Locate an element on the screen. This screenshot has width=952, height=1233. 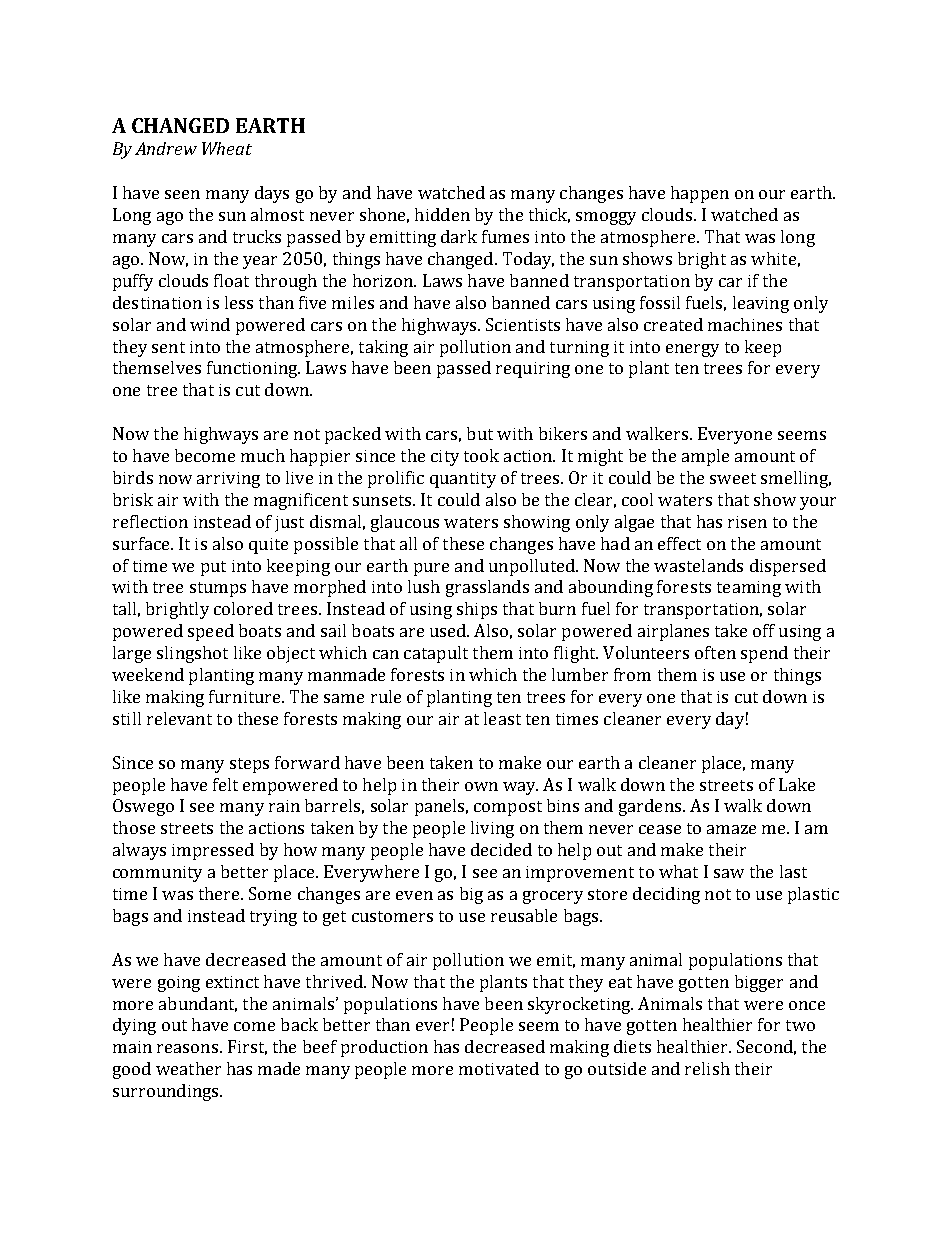
happen is located at coordinates (700, 194).
